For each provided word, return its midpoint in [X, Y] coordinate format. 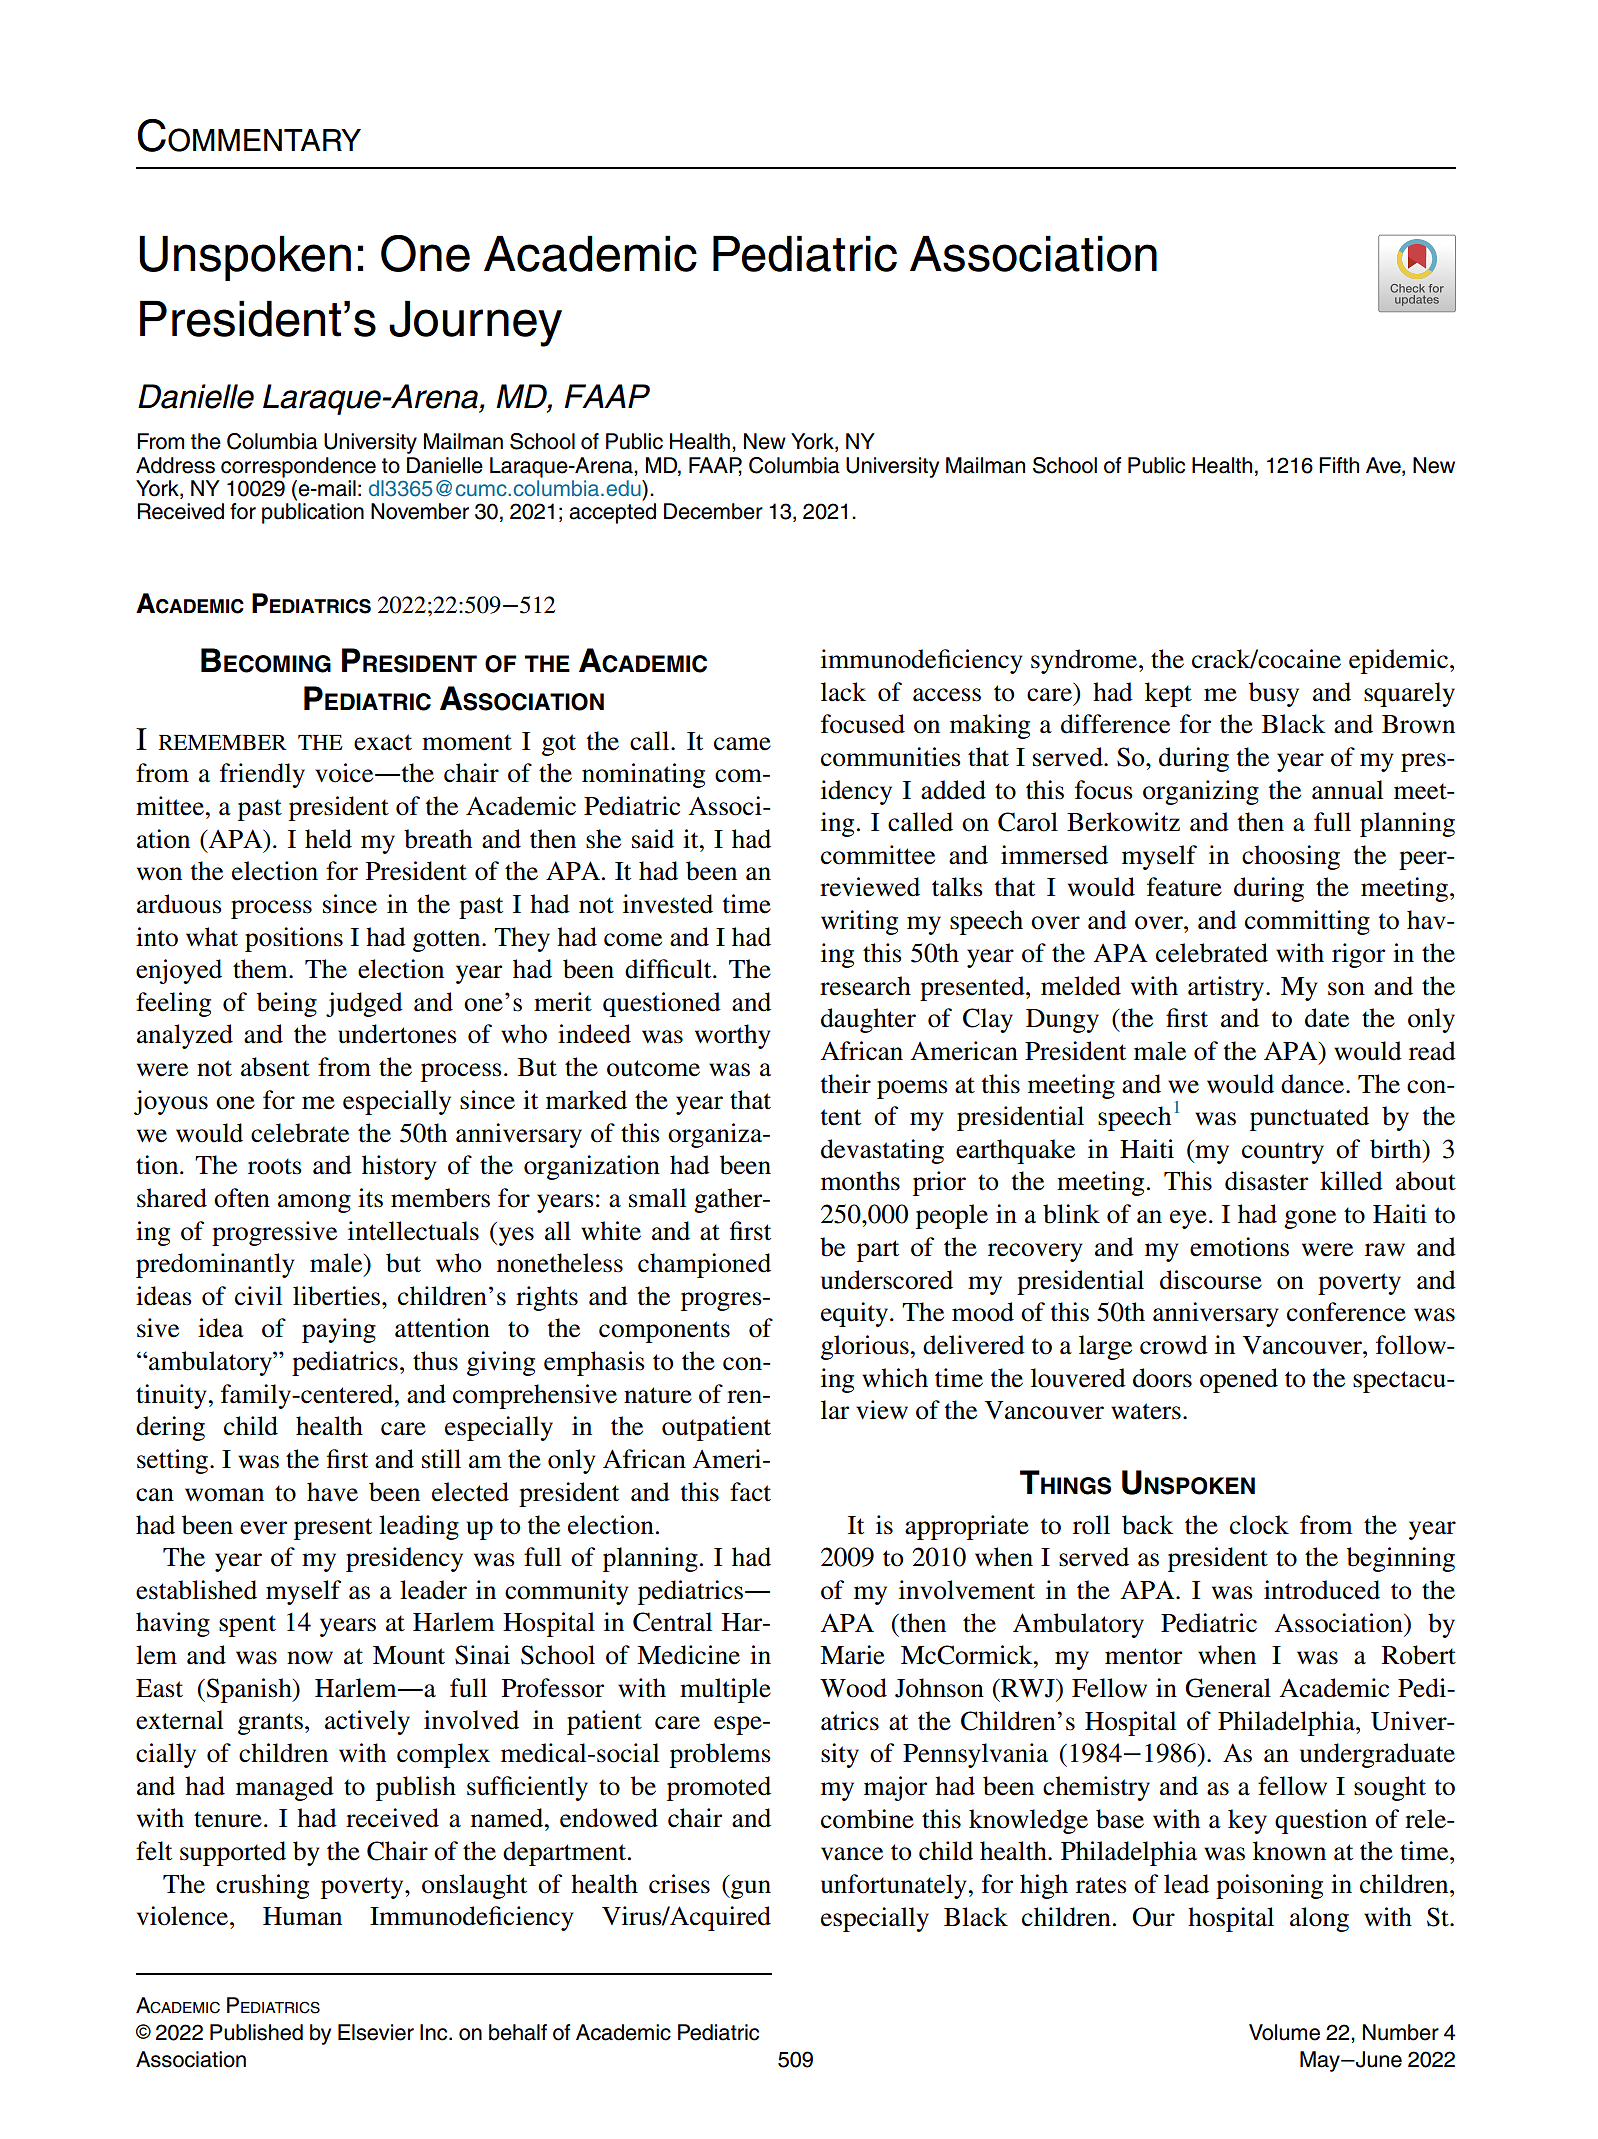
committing [1307, 922]
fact [750, 1492]
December [713, 511]
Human [302, 1916]
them [261, 969]
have [332, 1492]
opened [1239, 1380]
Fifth [1339, 465]
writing [859, 922]
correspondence [298, 467]
